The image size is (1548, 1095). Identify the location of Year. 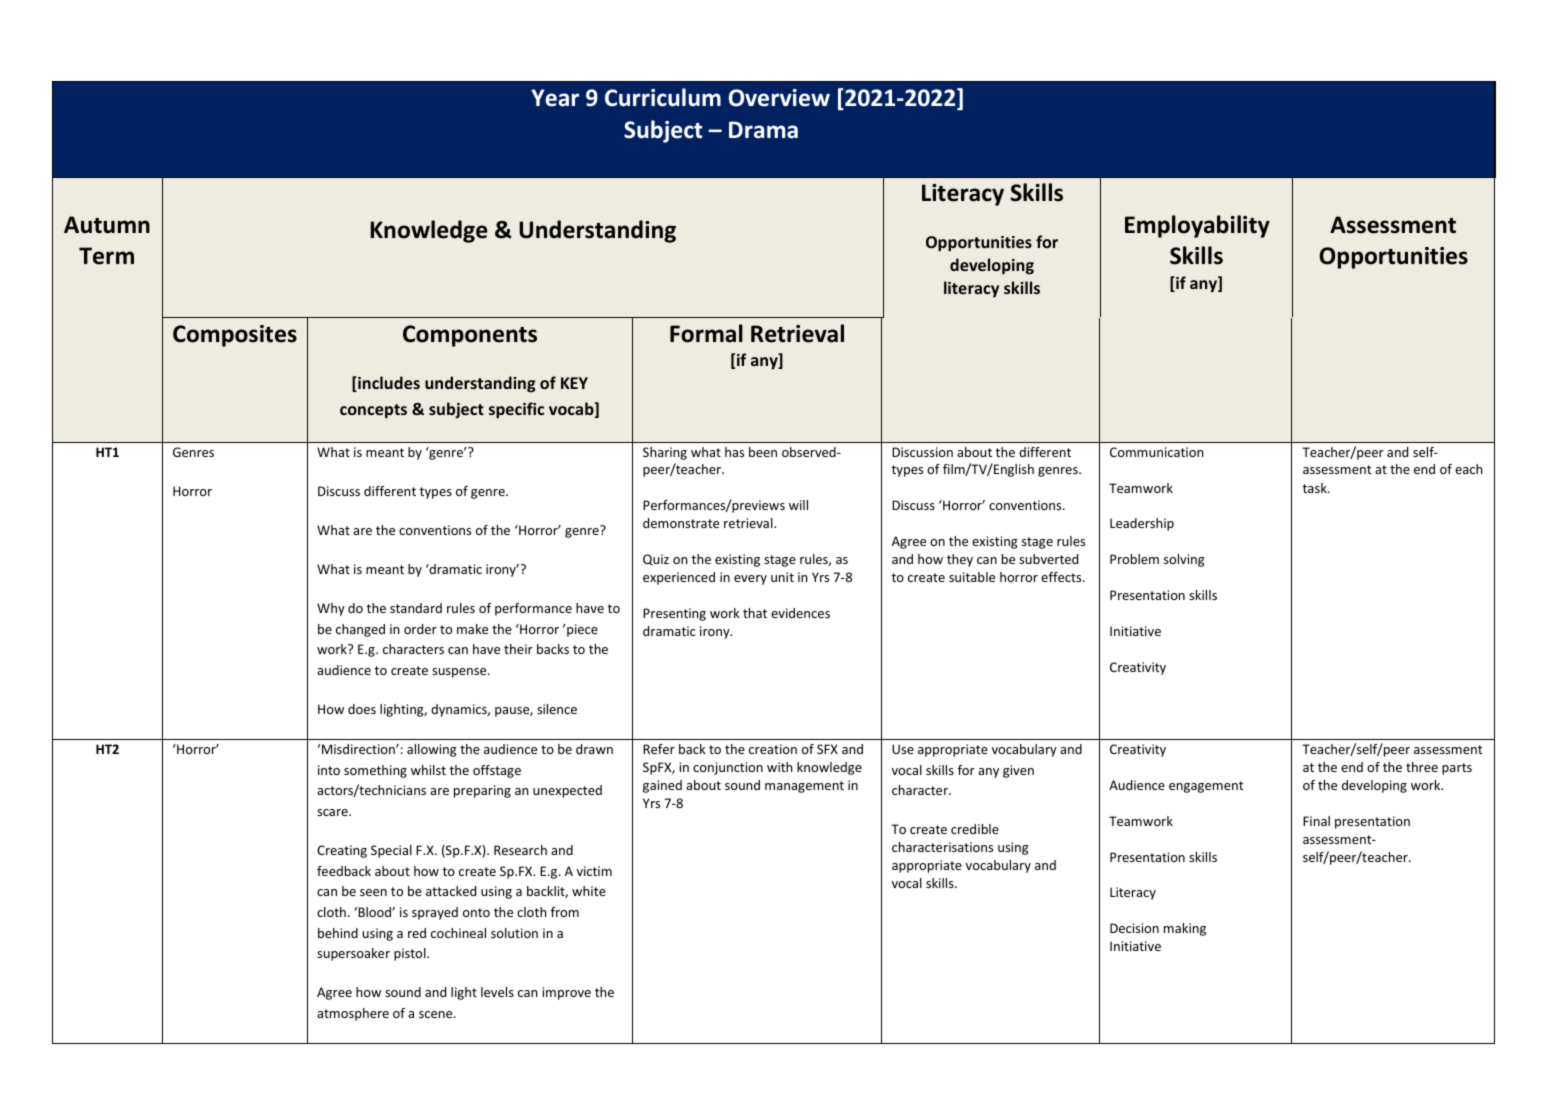
(555, 98).
